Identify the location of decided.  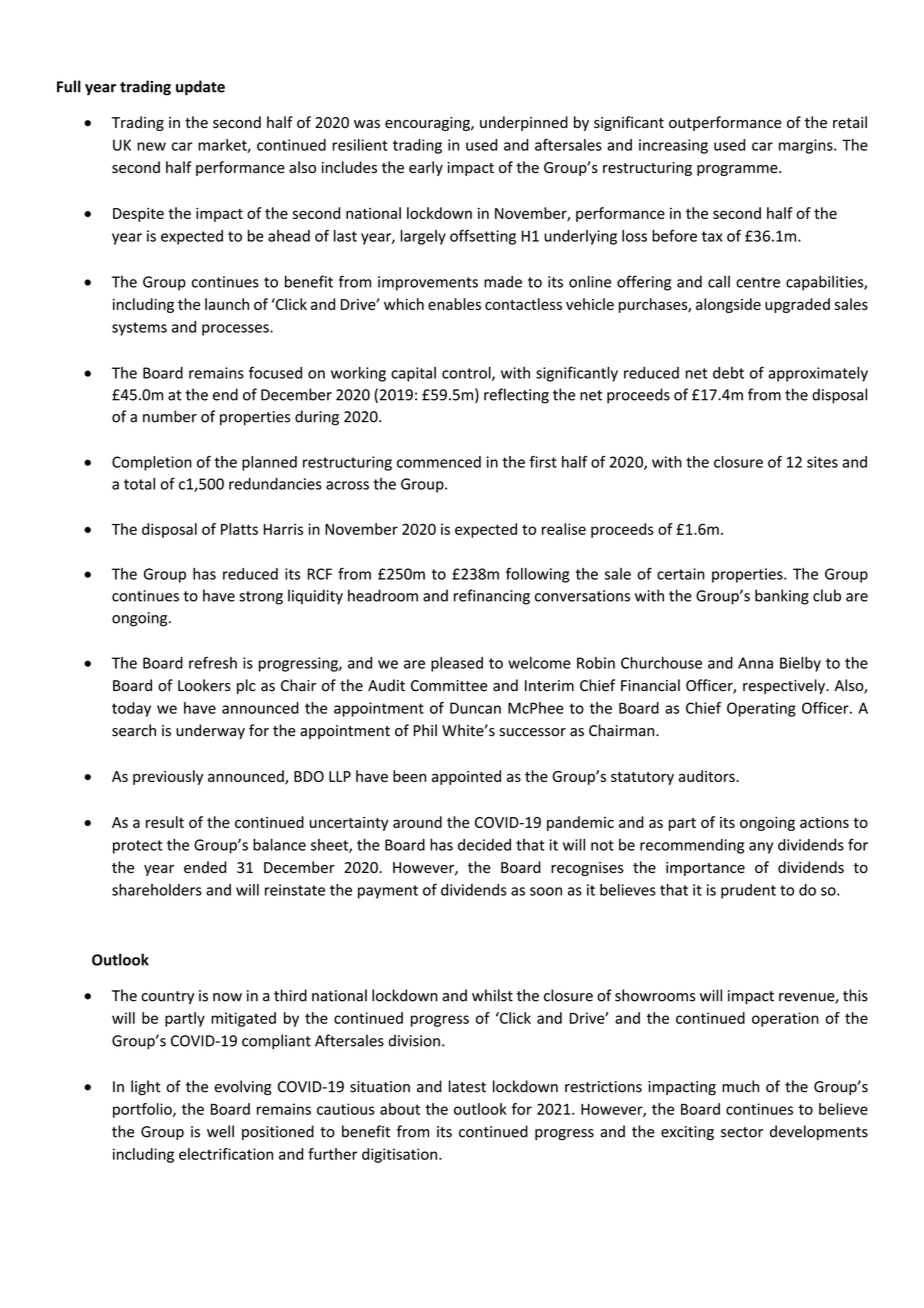
(484, 845).
